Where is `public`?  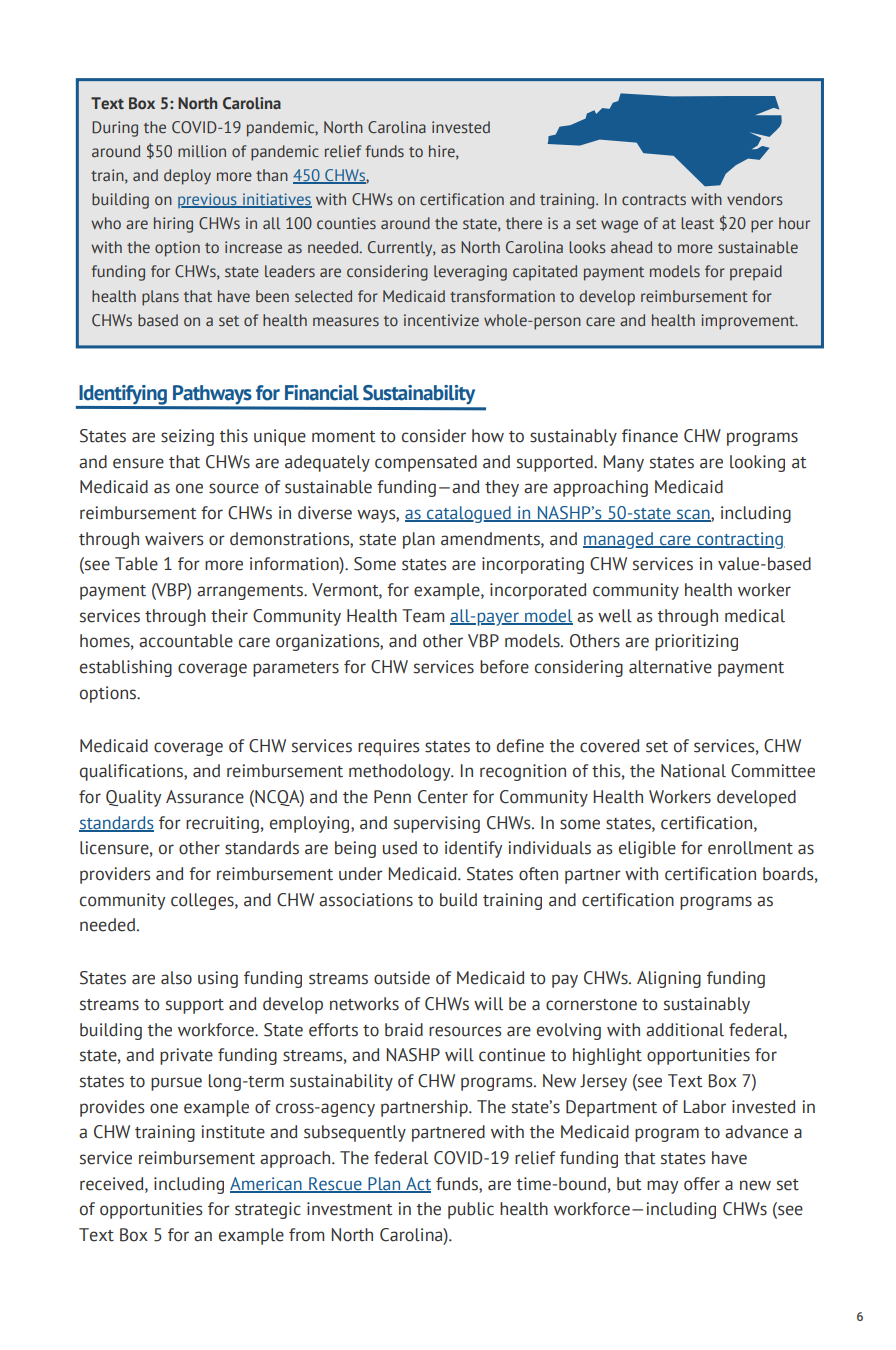
public is located at coordinates (471, 1210).
